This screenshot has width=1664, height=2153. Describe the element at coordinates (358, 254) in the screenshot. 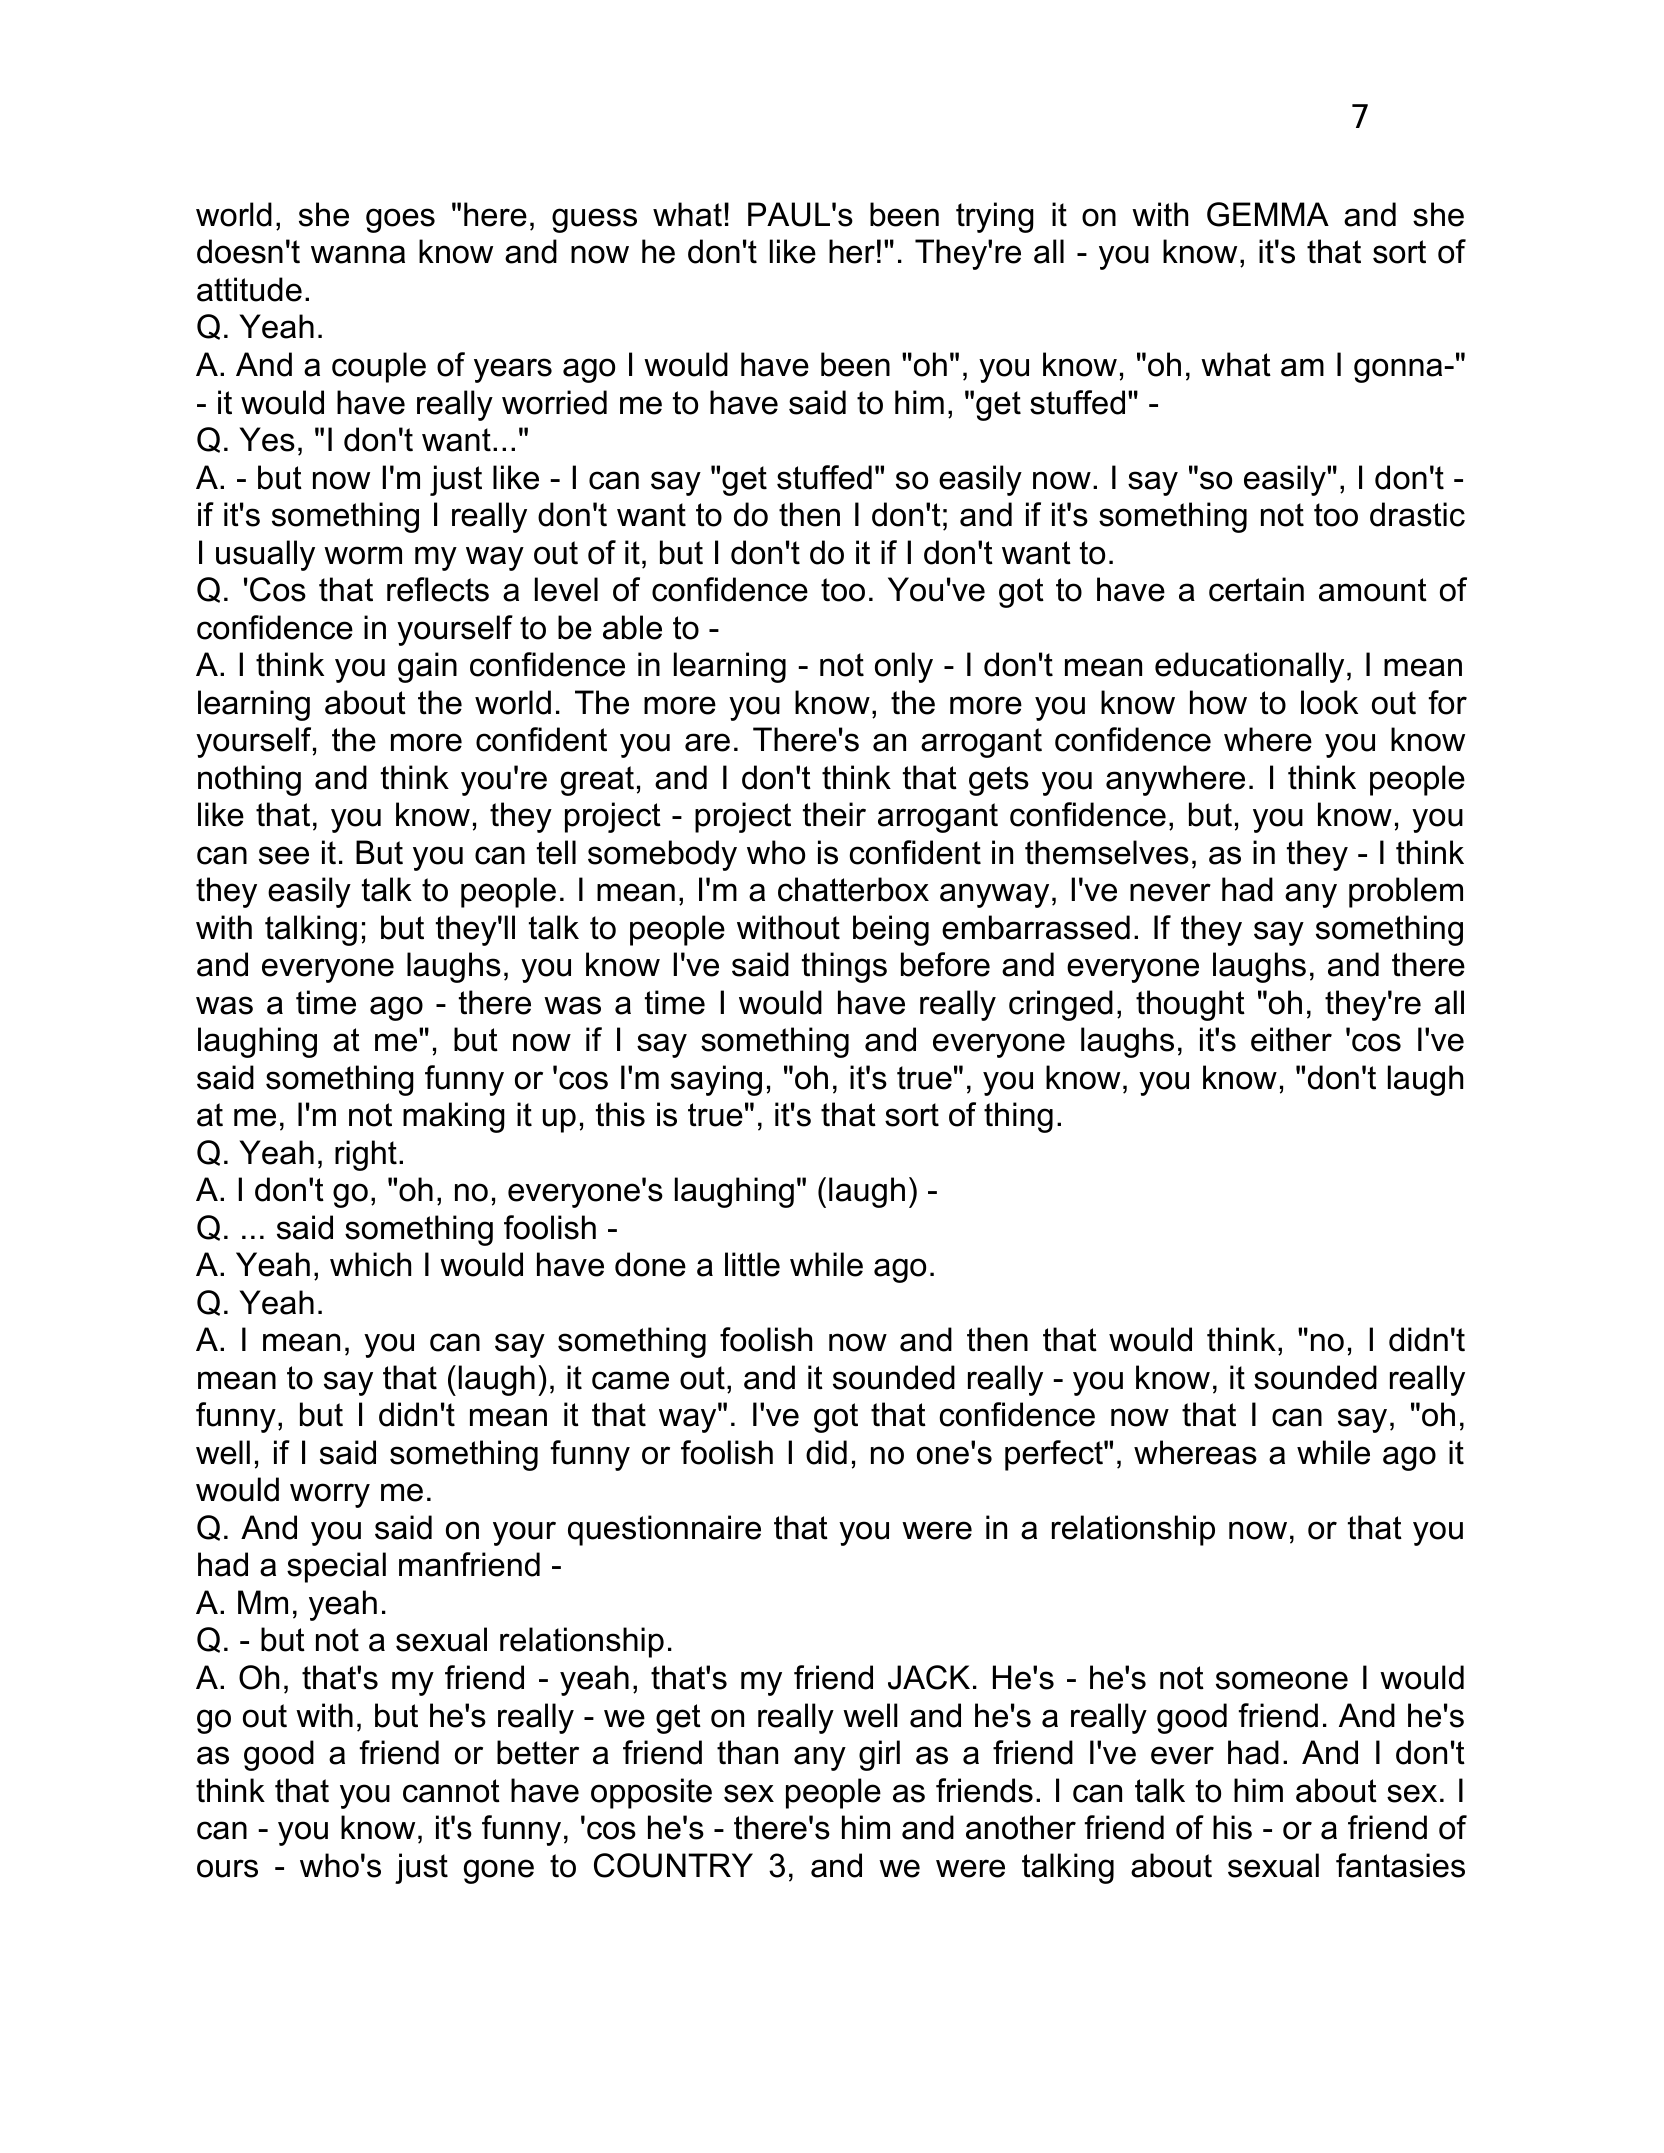

I see `wanna` at that location.
